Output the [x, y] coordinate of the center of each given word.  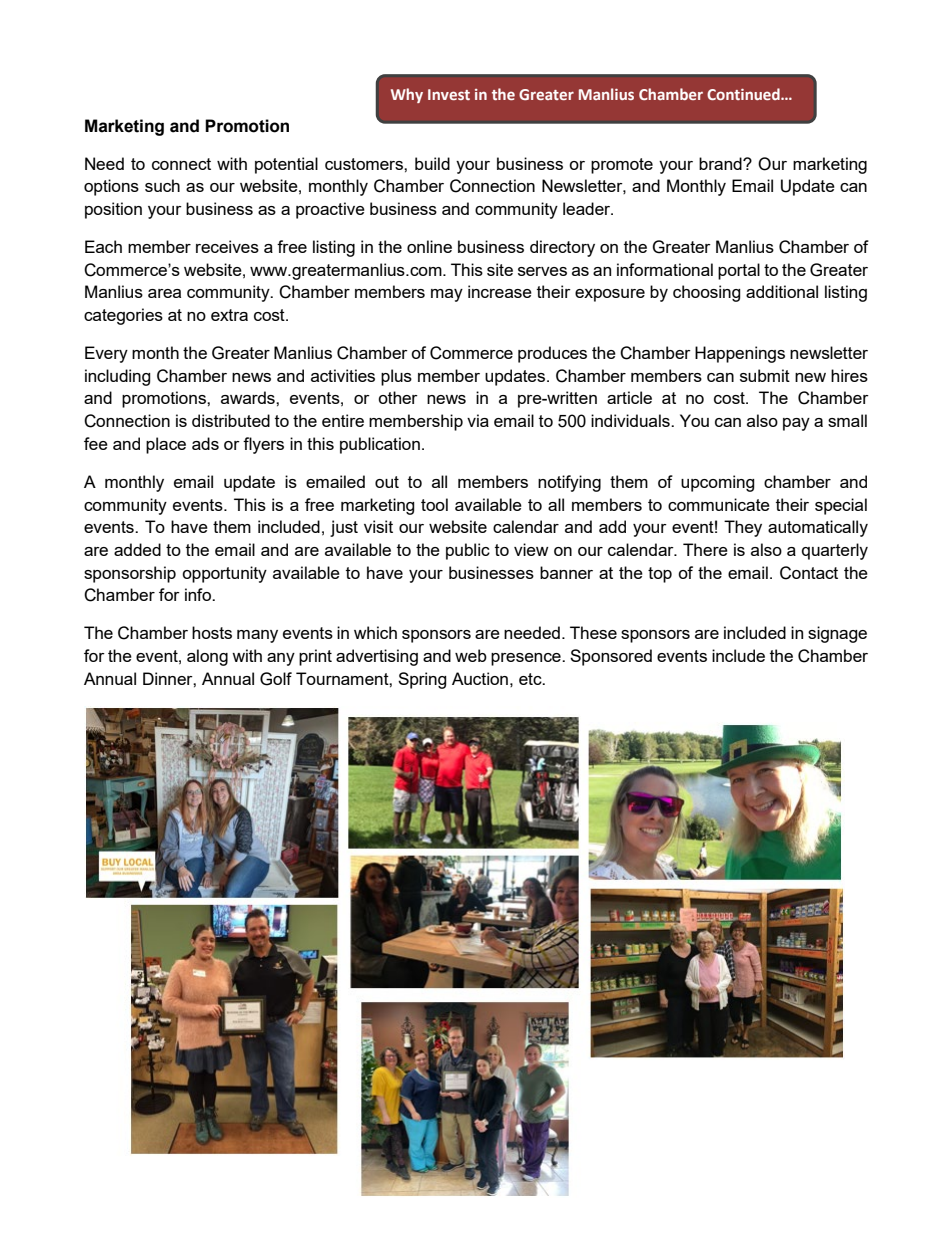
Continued [744, 94]
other [398, 397]
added [137, 549]
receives [227, 246]
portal [739, 271]
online [429, 246]
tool [434, 504]
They [743, 528]
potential [286, 165]
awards [249, 397]
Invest [449, 94]
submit [765, 375]
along [207, 657]
